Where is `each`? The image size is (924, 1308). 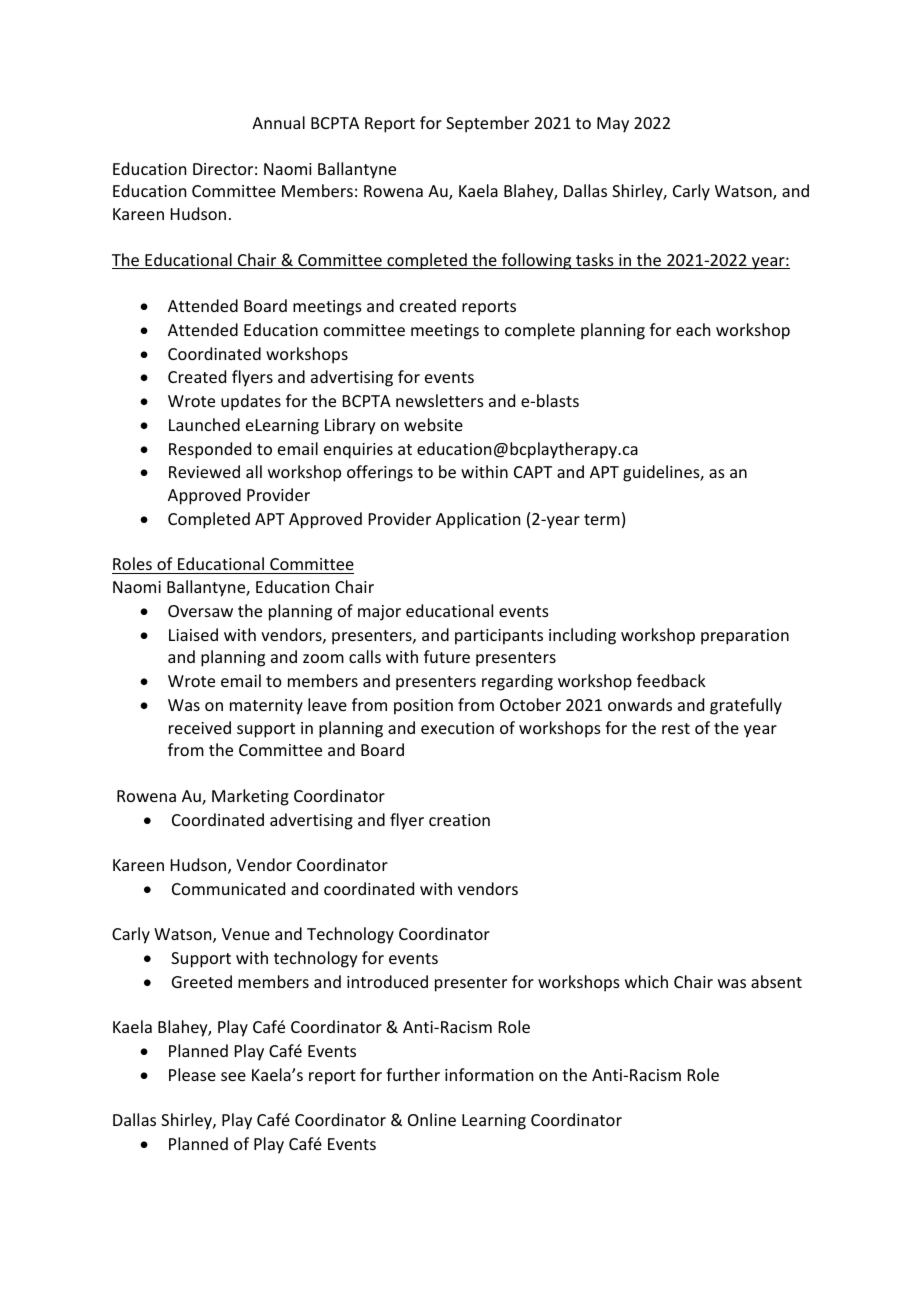 each is located at coordinates (693, 329).
